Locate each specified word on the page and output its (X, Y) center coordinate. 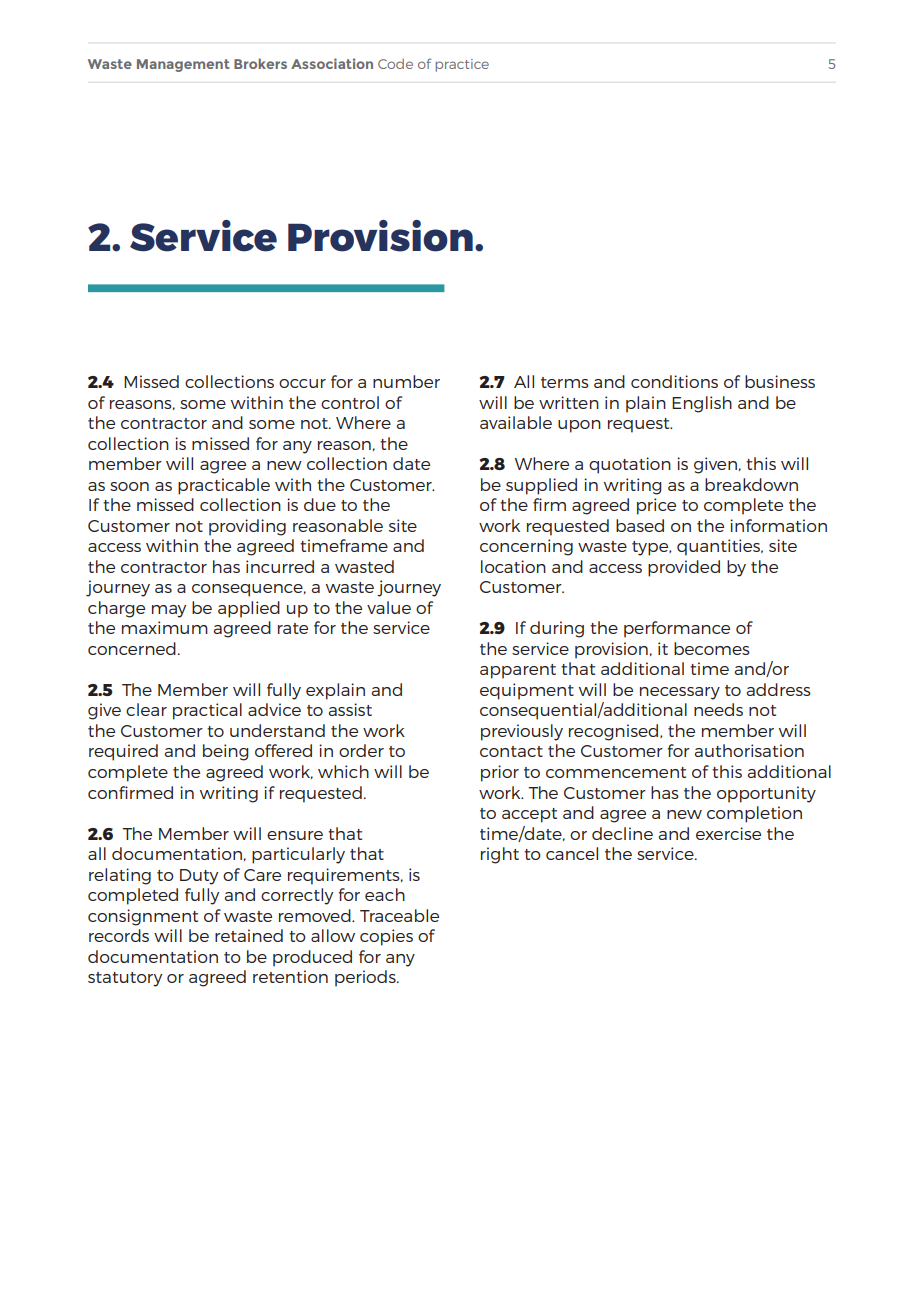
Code (395, 64)
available (516, 422)
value (389, 607)
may (169, 611)
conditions (674, 381)
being (226, 752)
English (702, 404)
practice (462, 65)
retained (249, 935)
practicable (224, 486)
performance (677, 629)
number (406, 381)
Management (183, 65)
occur (302, 383)
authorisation (749, 750)
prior (500, 773)
